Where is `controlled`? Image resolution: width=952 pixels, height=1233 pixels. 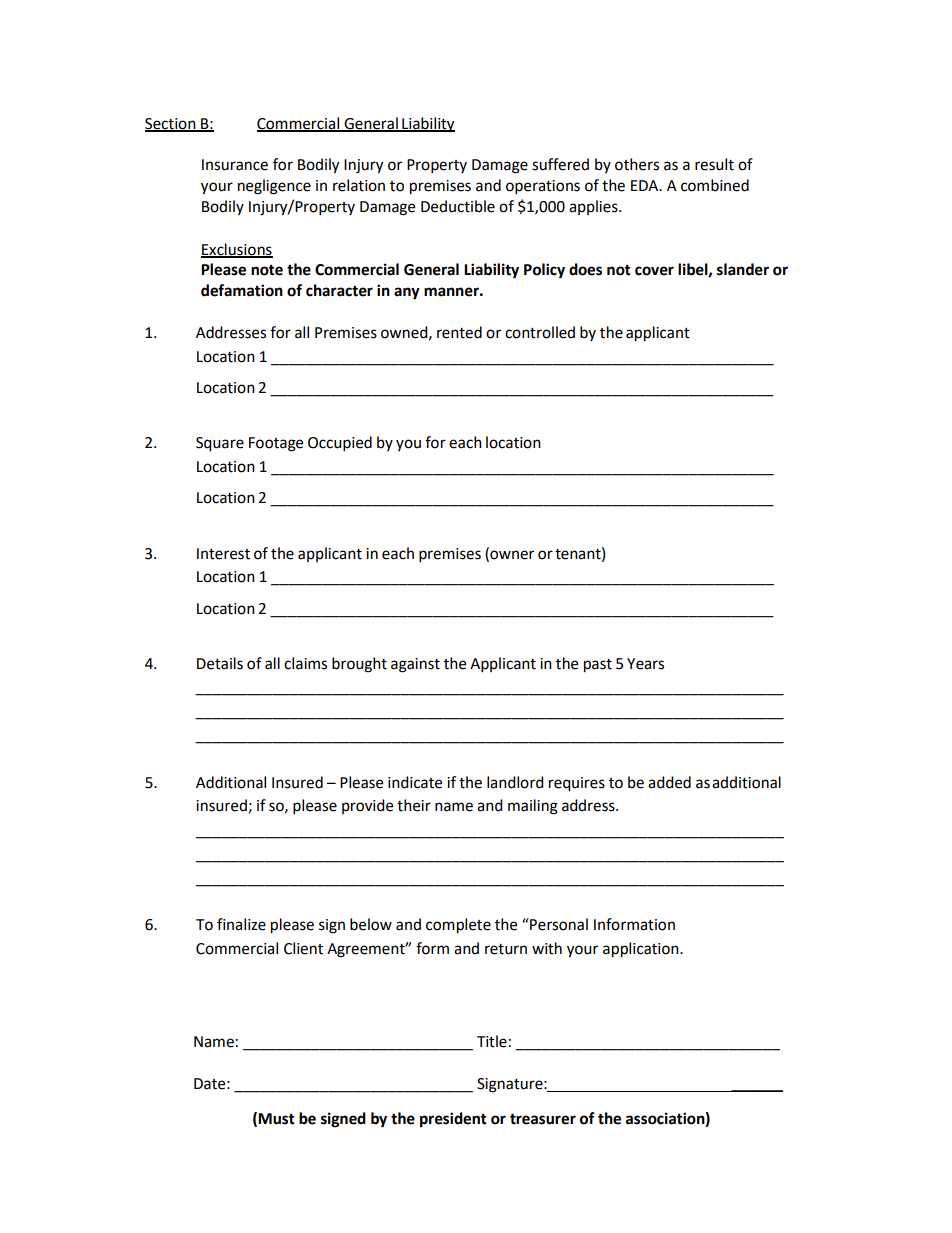 controlled is located at coordinates (540, 332).
